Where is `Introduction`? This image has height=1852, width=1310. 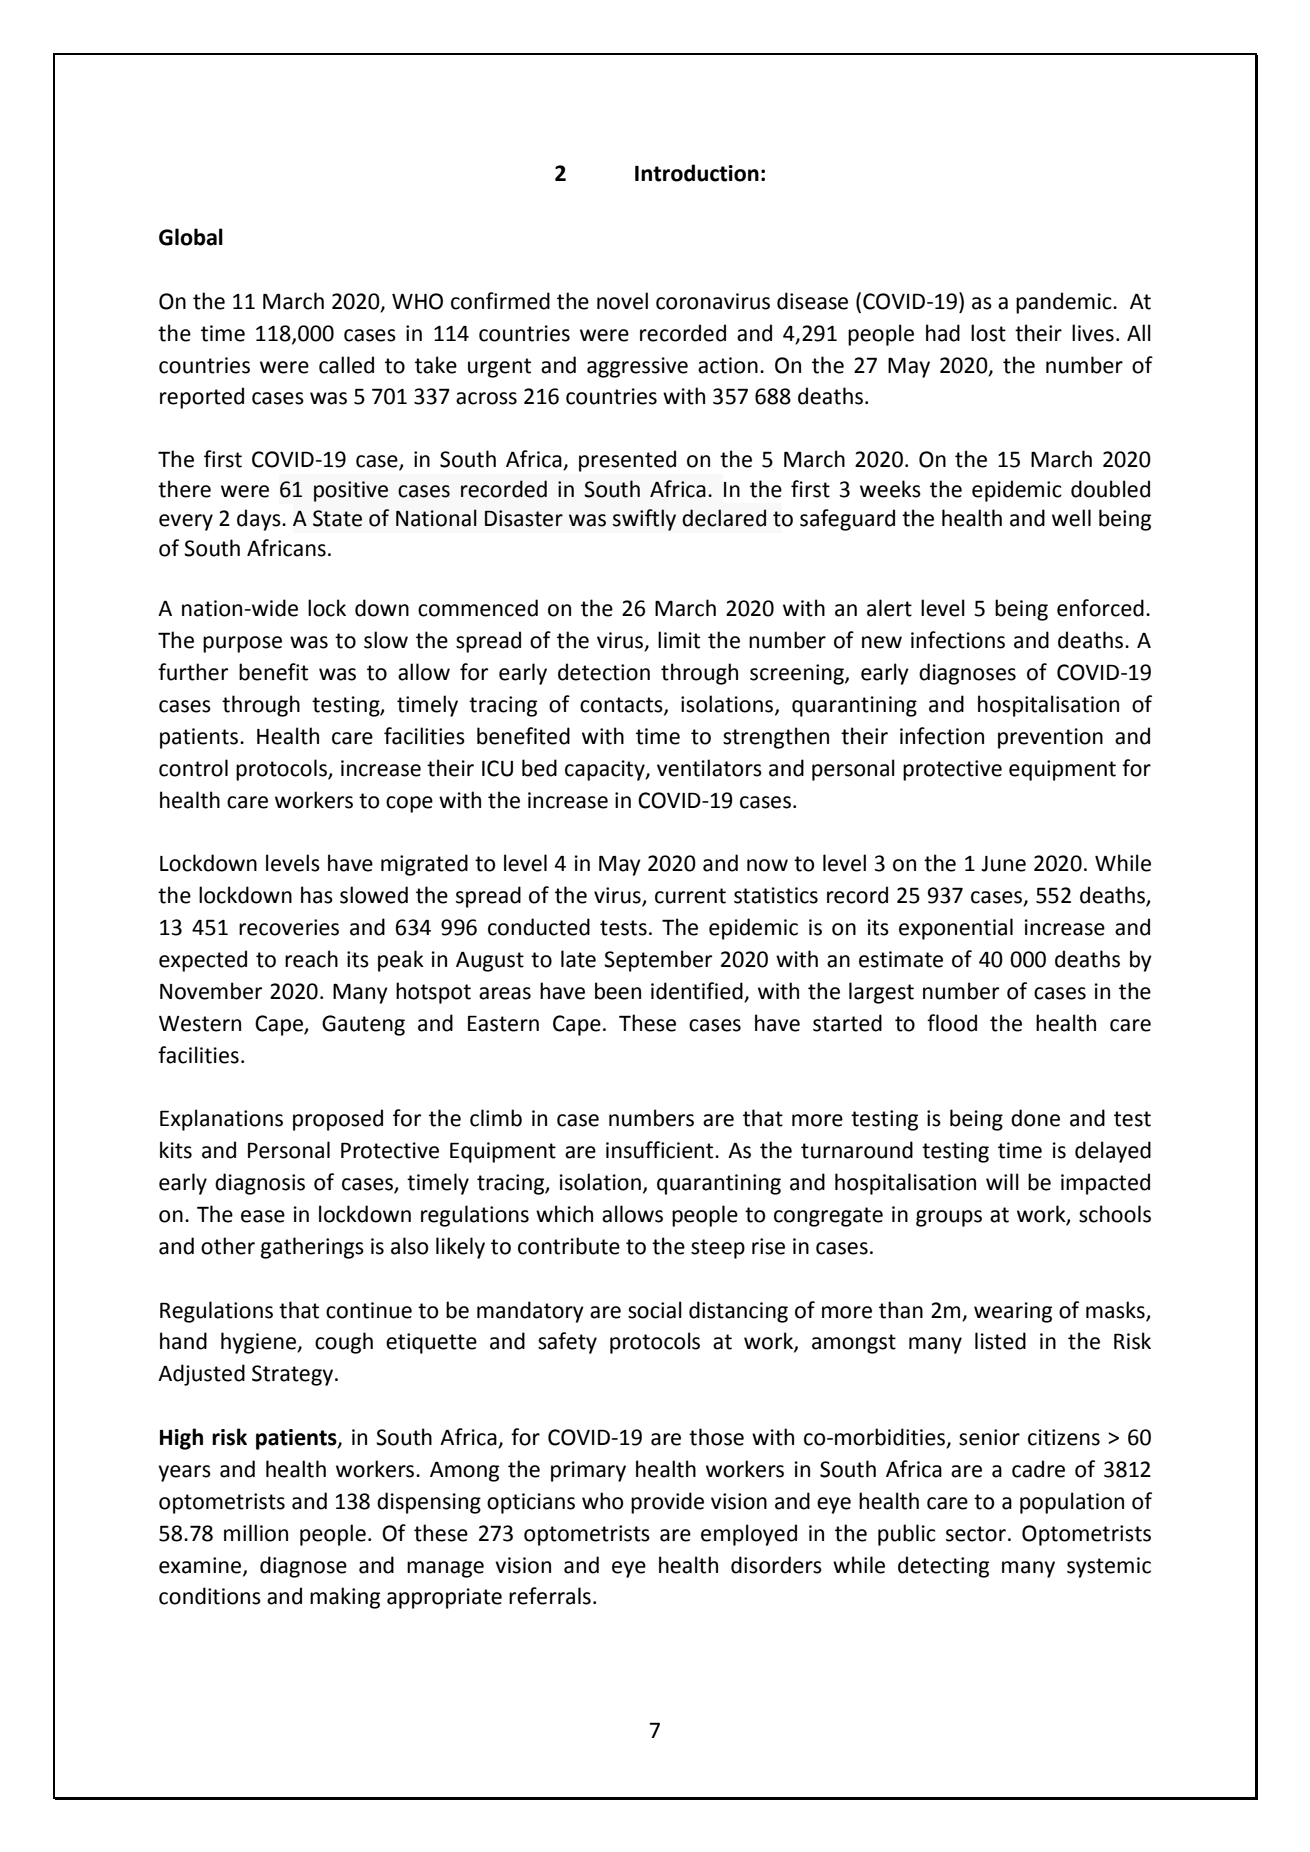
Introduction is located at coordinates (697, 173).
